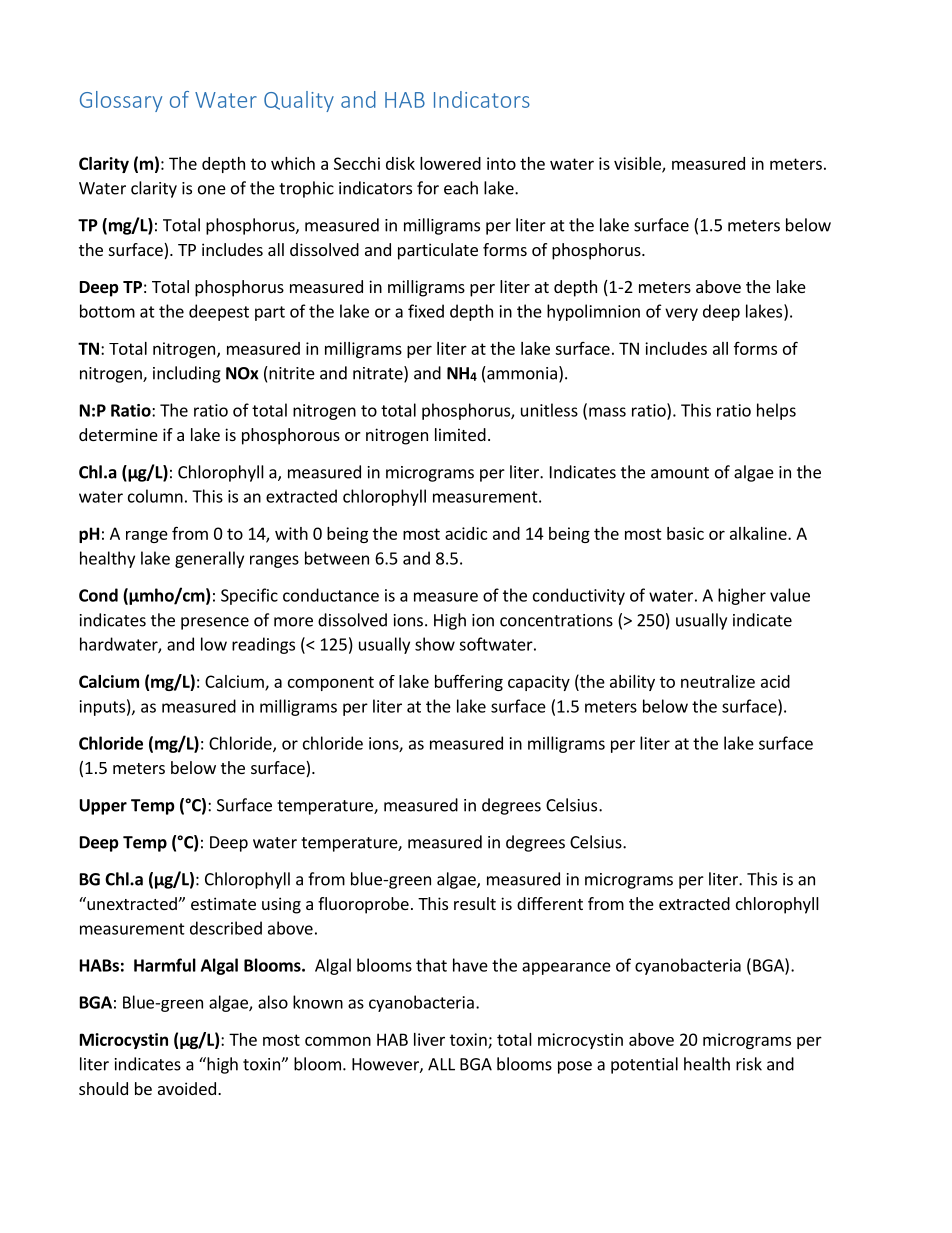 This screenshot has width=952, height=1233. Describe the element at coordinates (749, 1064) in the screenshot. I see `risk` at that location.
